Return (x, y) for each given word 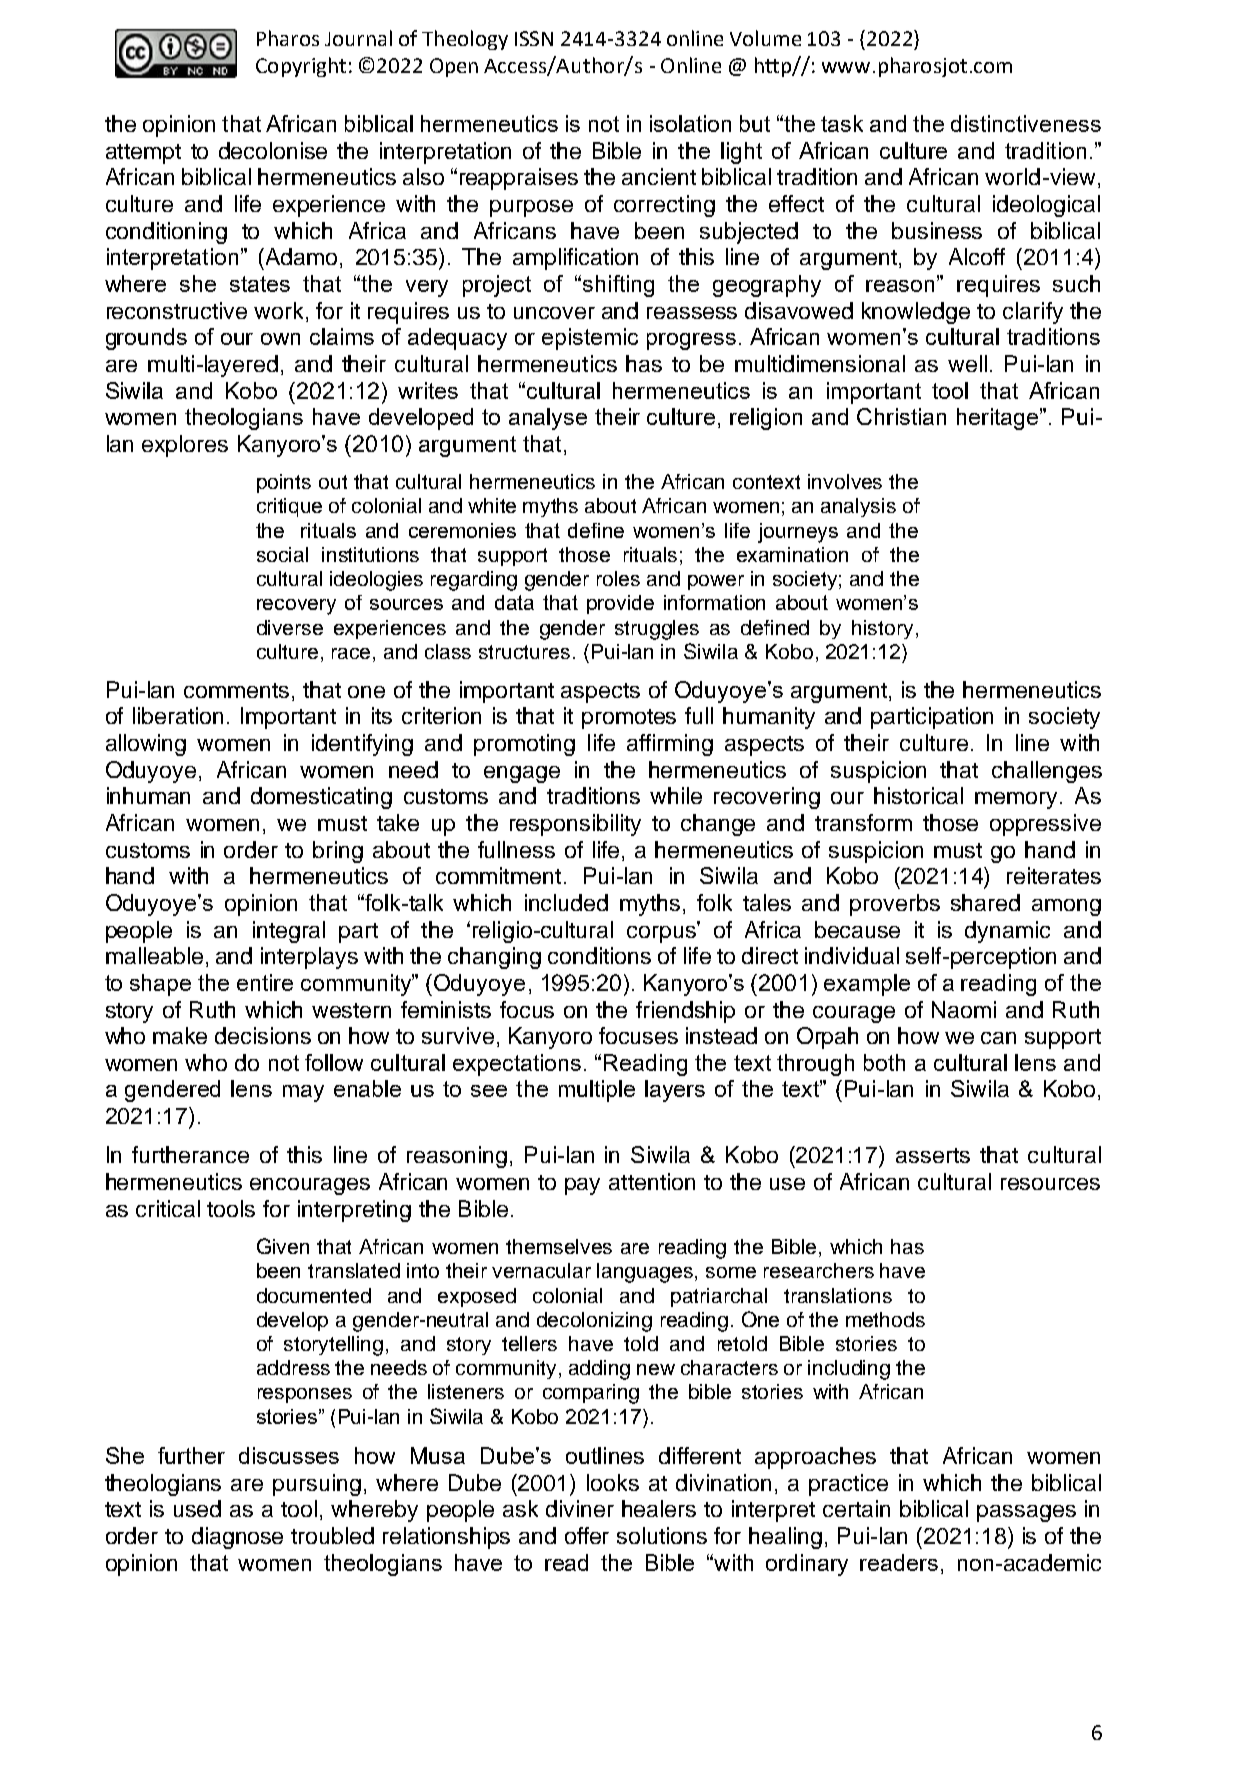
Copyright (301, 67)
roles (618, 578)
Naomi (964, 1009)
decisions (263, 1035)
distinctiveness (1026, 123)
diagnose (237, 1538)
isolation (690, 123)
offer (587, 1535)
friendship (685, 1012)
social (282, 554)
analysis (858, 507)
